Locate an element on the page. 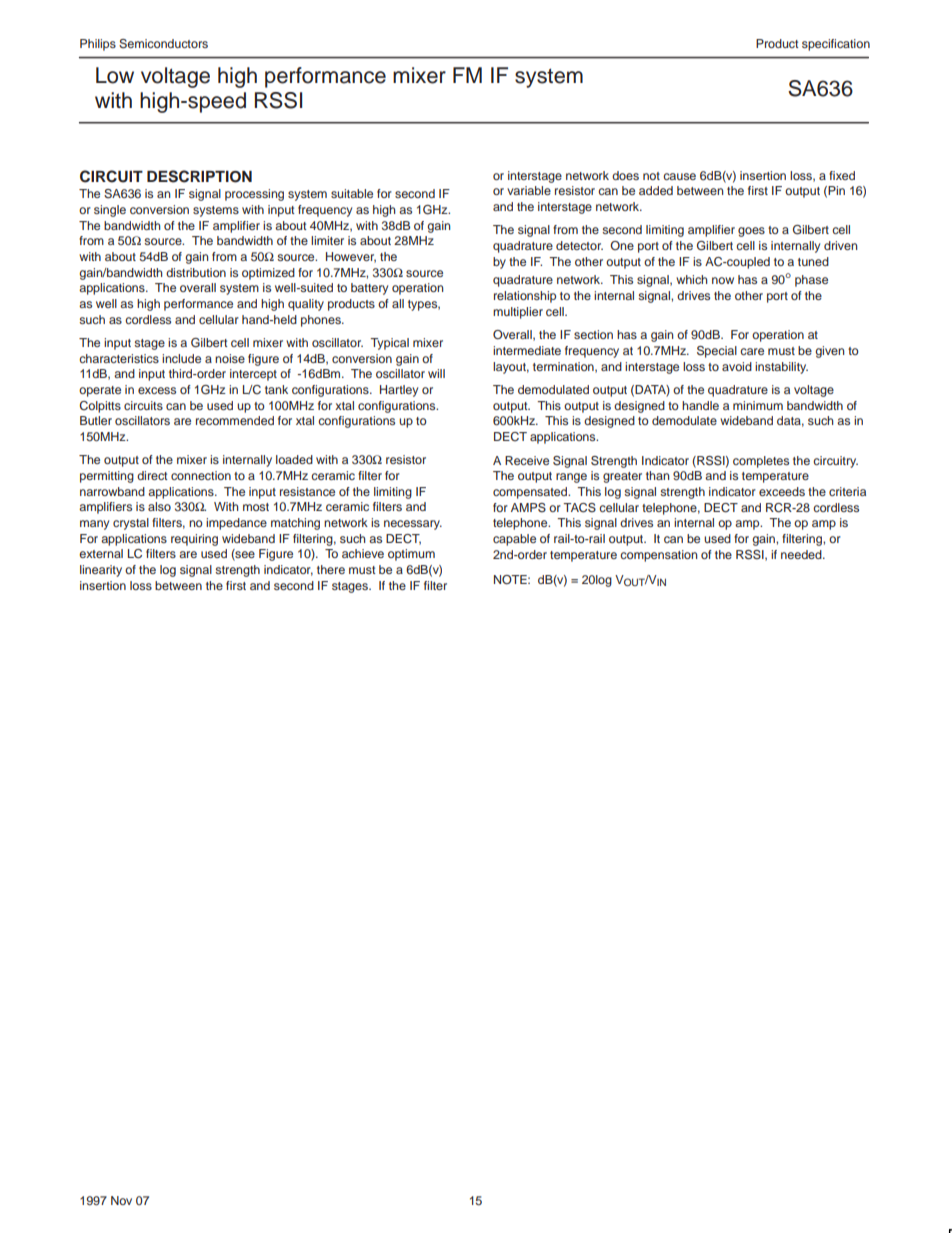  Semiconductors is located at coordinates (163, 44).
